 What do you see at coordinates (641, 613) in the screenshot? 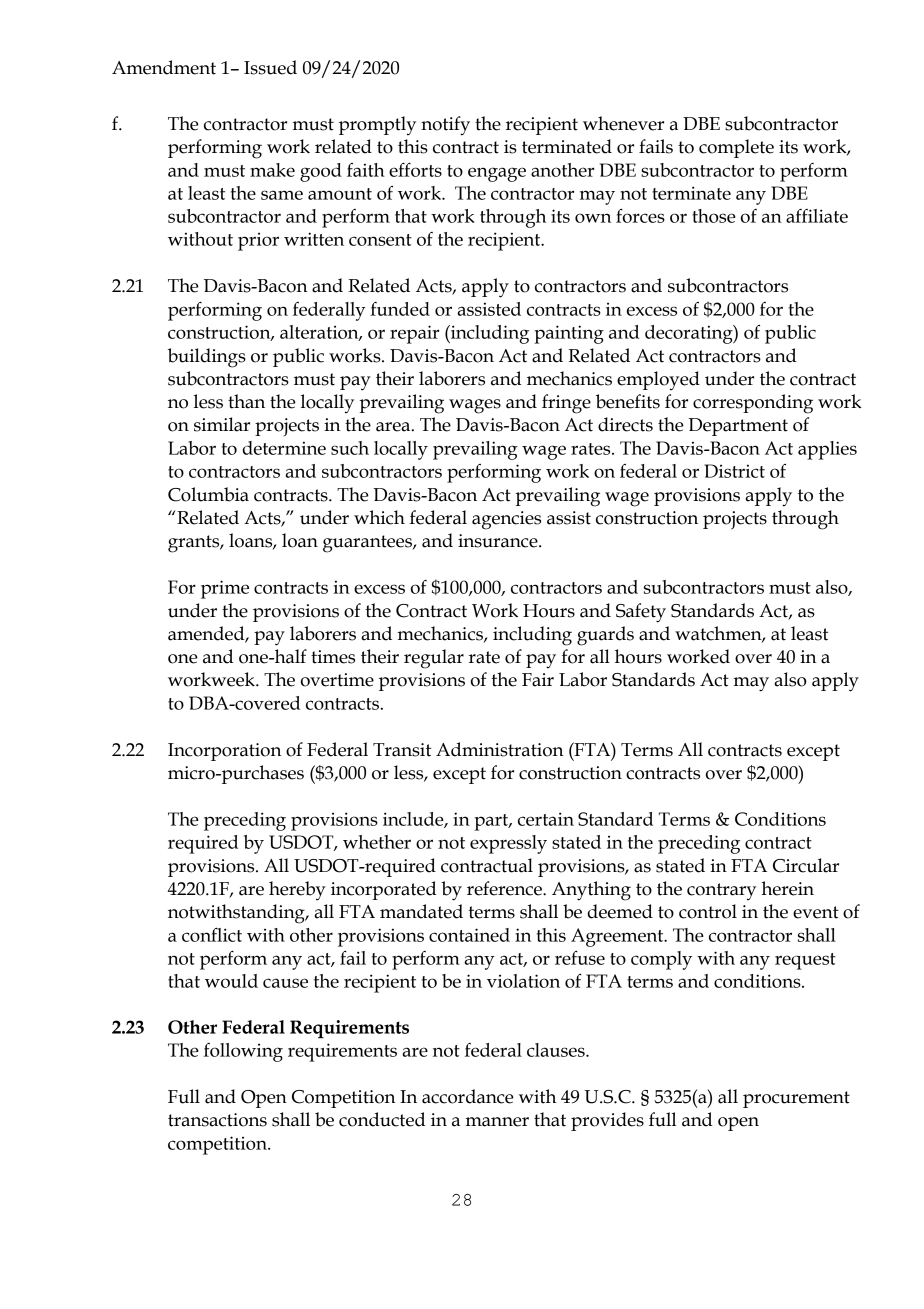
I see `Safety` at bounding box center [641, 613].
